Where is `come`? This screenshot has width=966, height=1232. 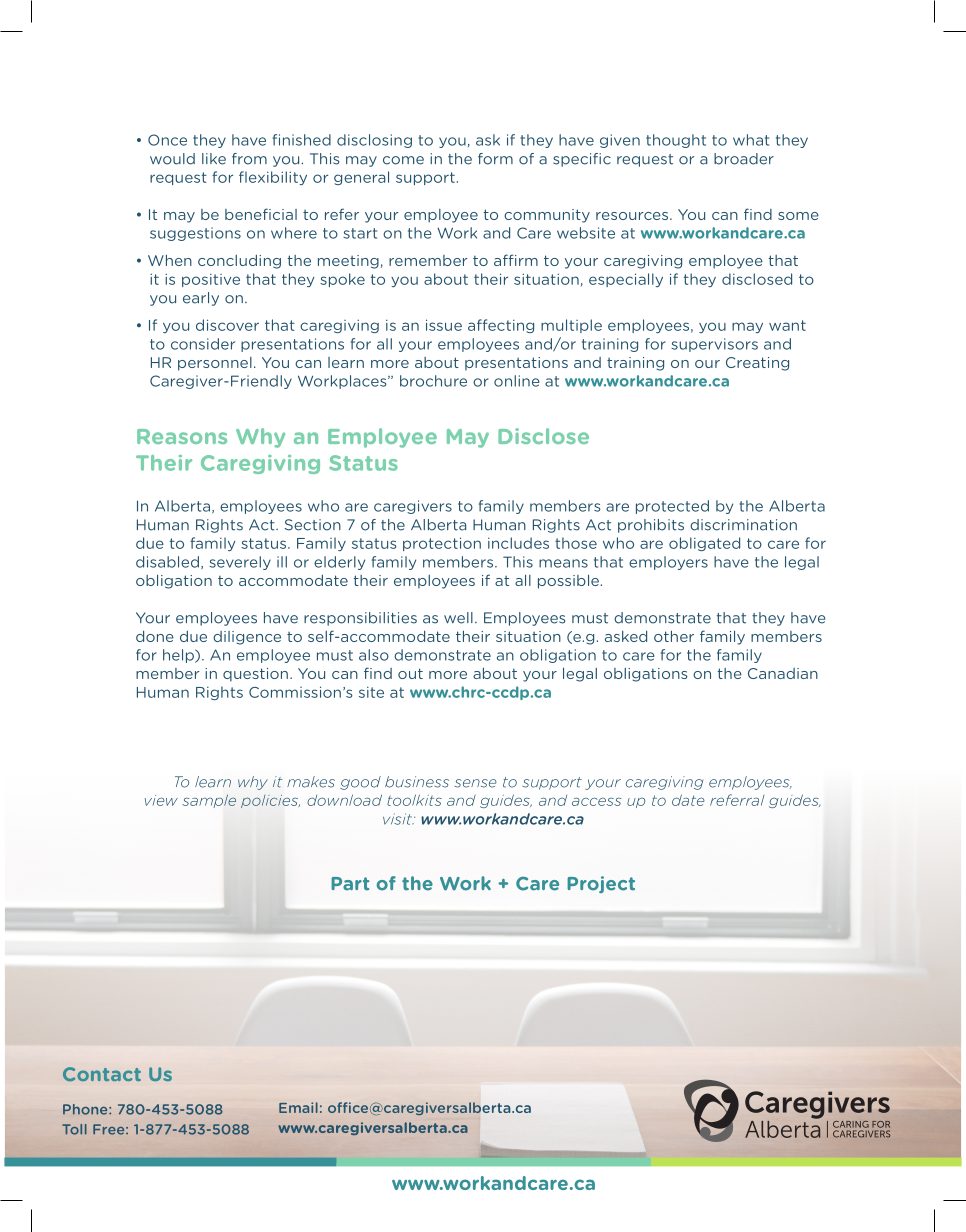 come is located at coordinates (403, 160).
